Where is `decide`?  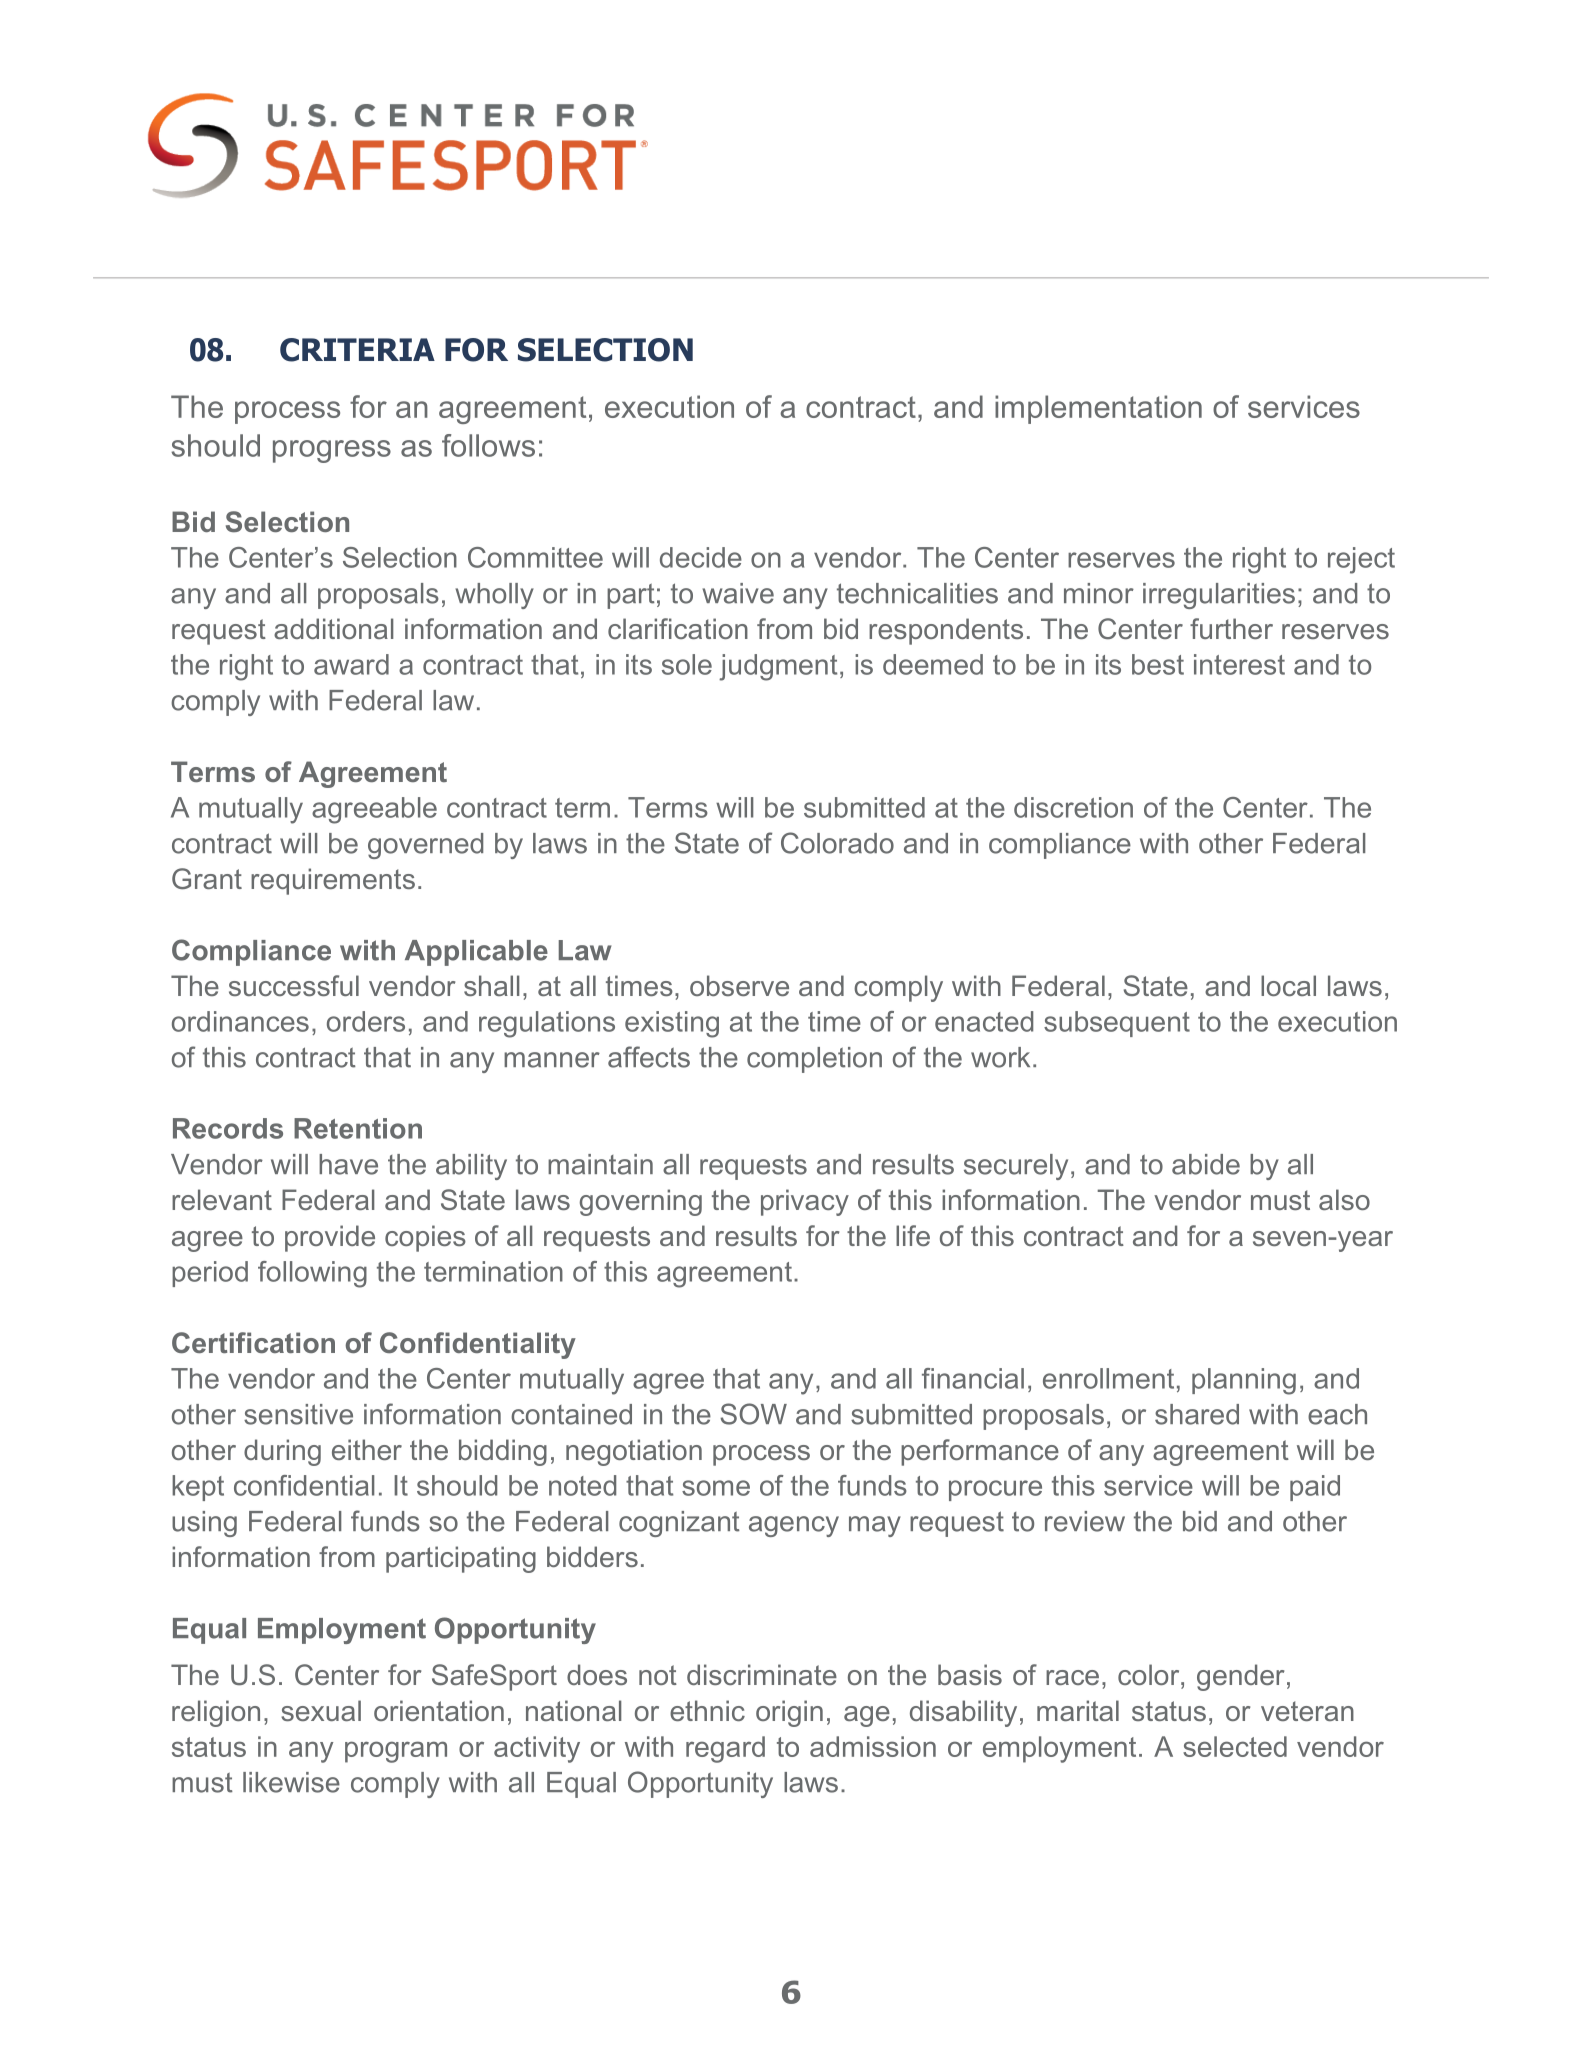
decide is located at coordinates (701, 557).
